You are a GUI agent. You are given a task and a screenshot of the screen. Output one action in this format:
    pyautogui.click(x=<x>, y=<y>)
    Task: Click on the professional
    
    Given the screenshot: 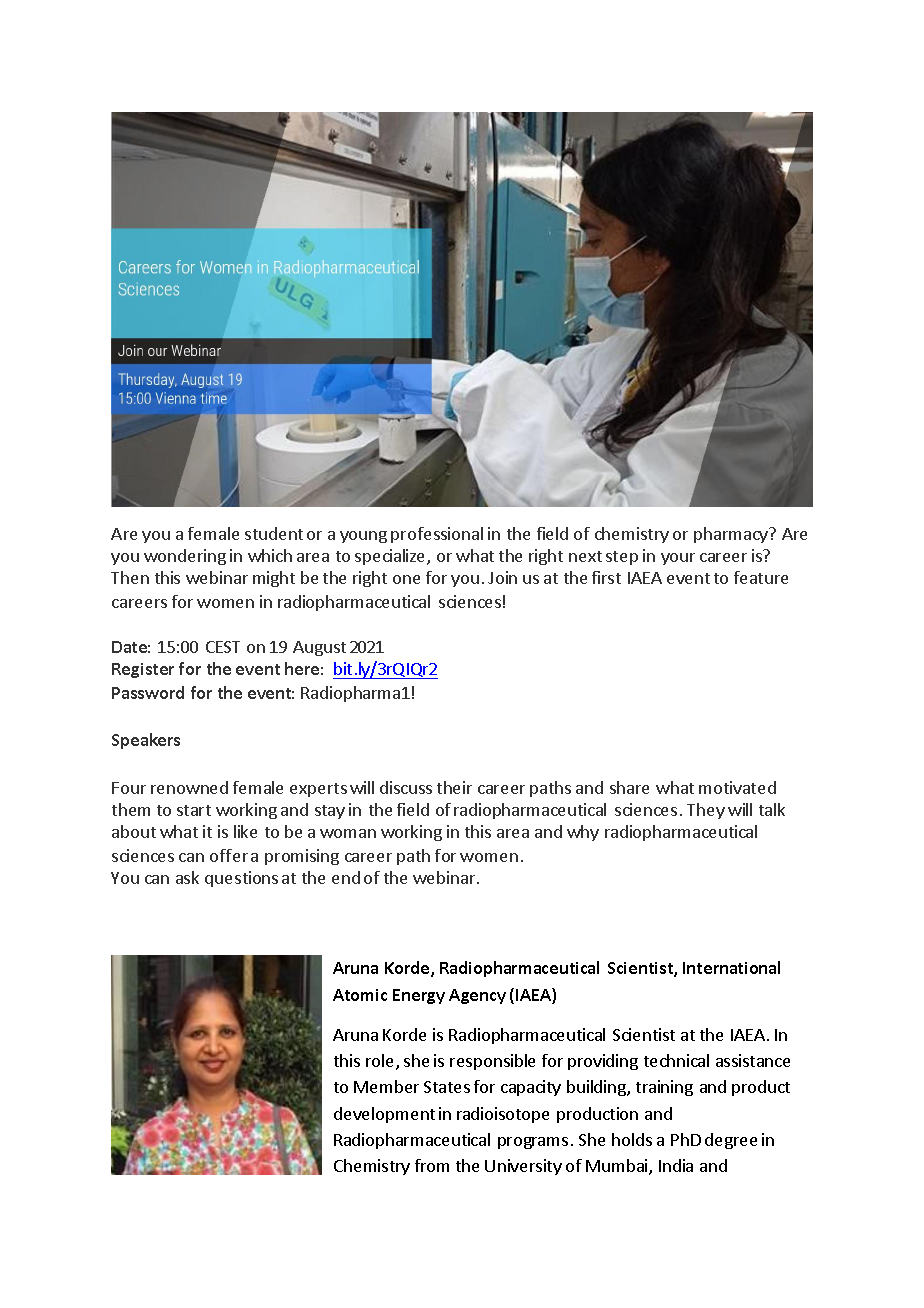 What is the action you would take?
    pyautogui.click(x=437, y=535)
